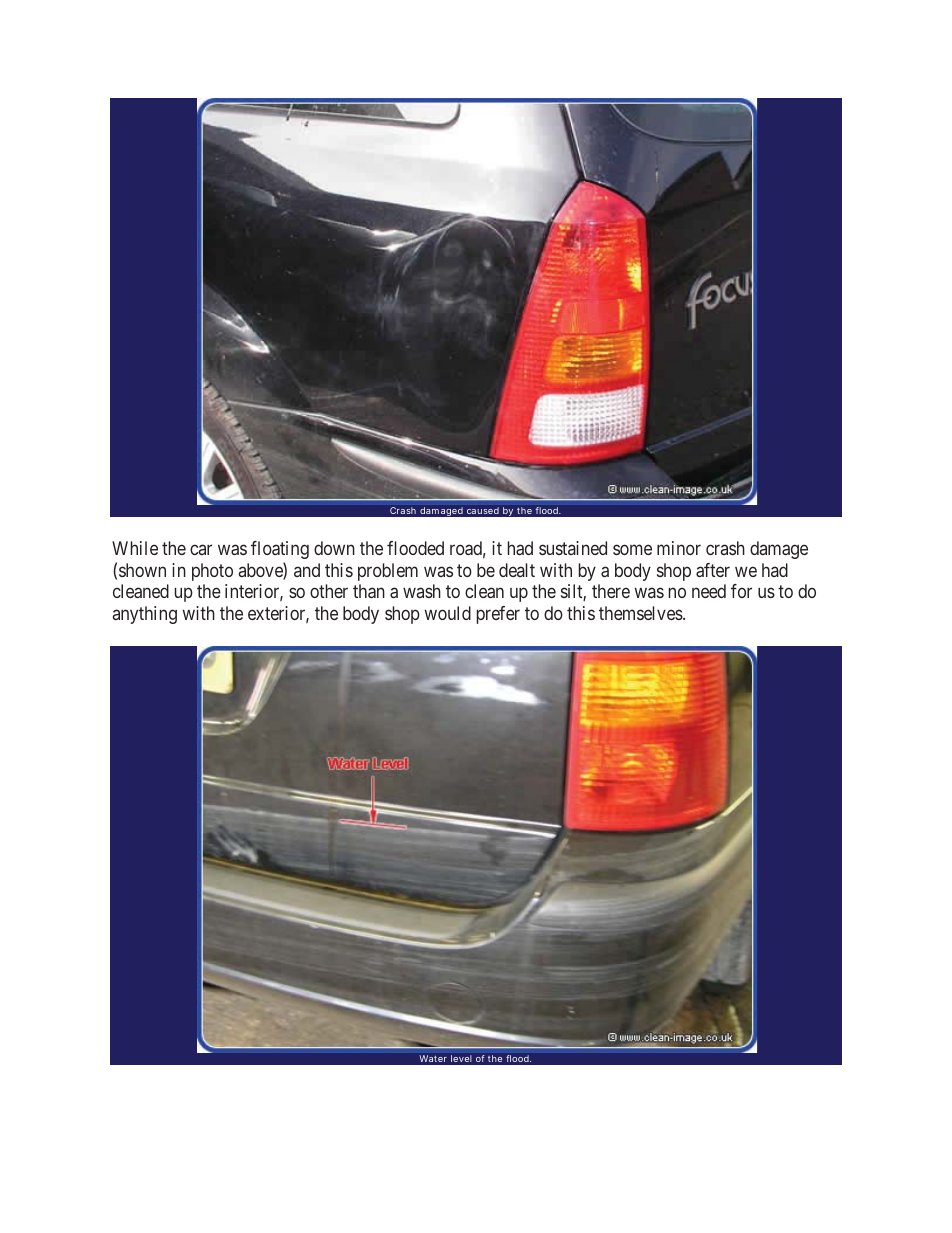 The image size is (952, 1233). I want to click on car, so click(201, 550).
